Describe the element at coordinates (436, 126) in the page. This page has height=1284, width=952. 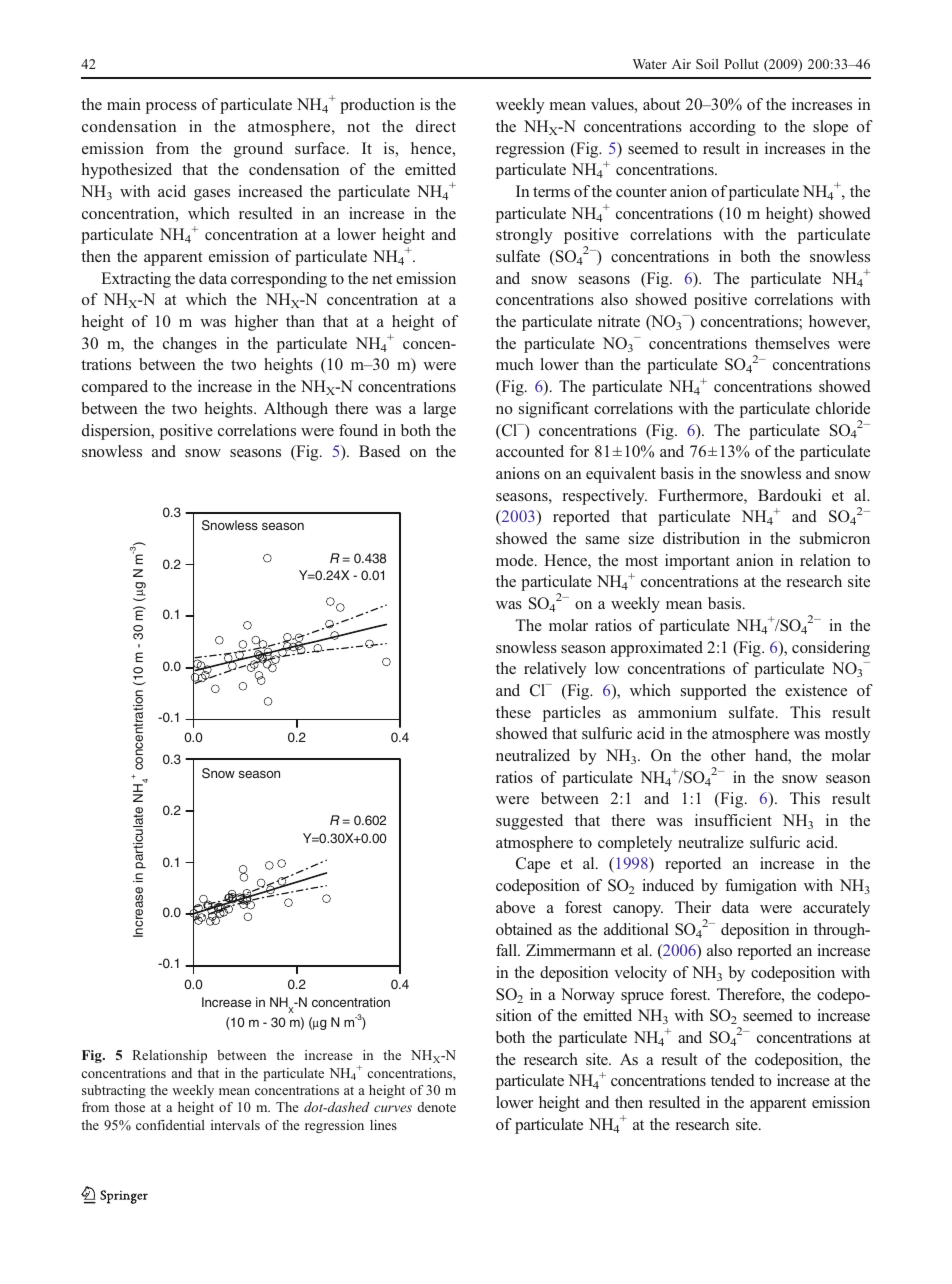
I see `direct` at that location.
